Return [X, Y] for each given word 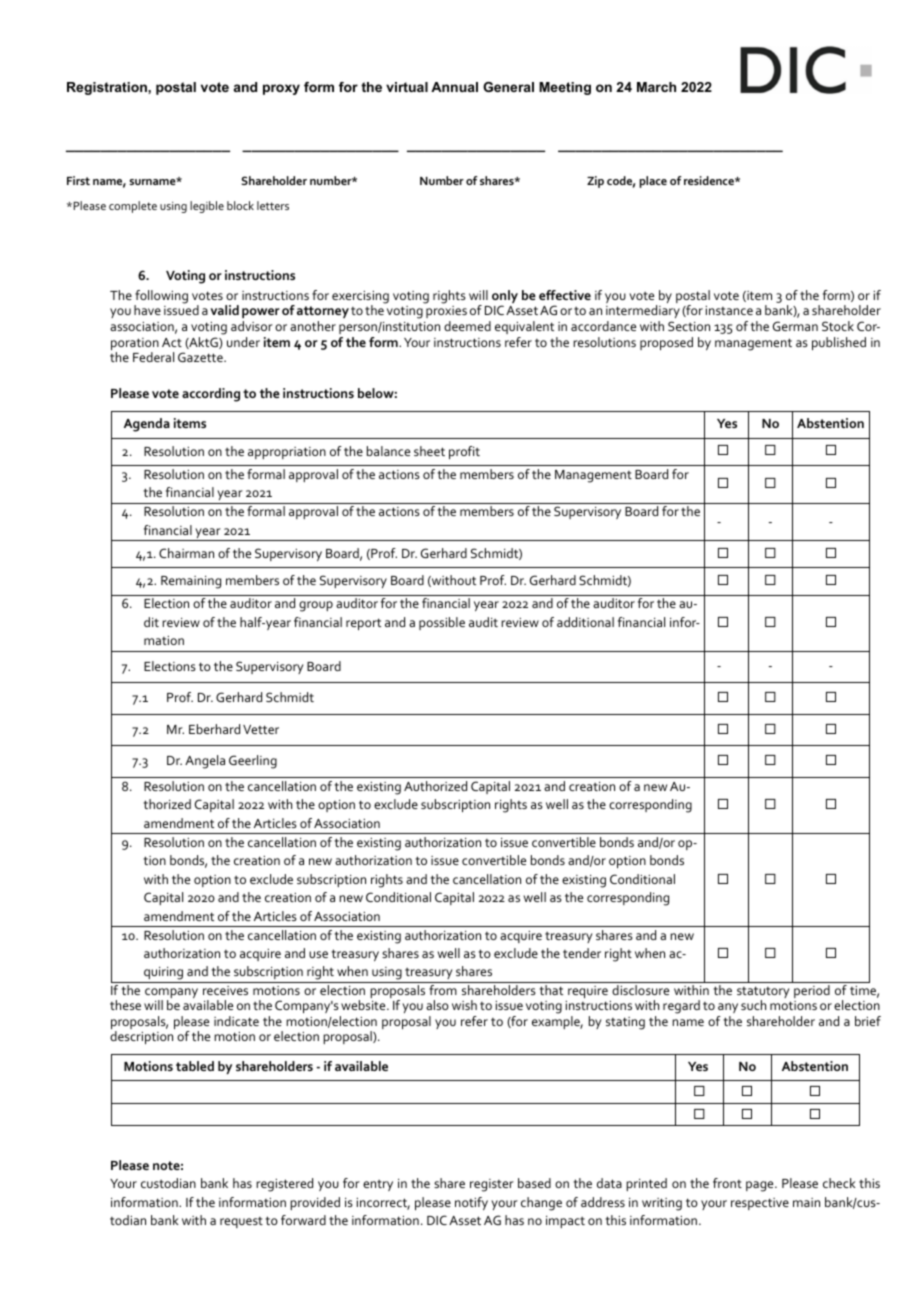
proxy [281, 89]
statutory [763, 993]
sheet [429, 451]
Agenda [147, 425]
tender [582, 953]
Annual [454, 87]
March [656, 87]
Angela [205, 762]
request [241, 1222]
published [839, 343]
